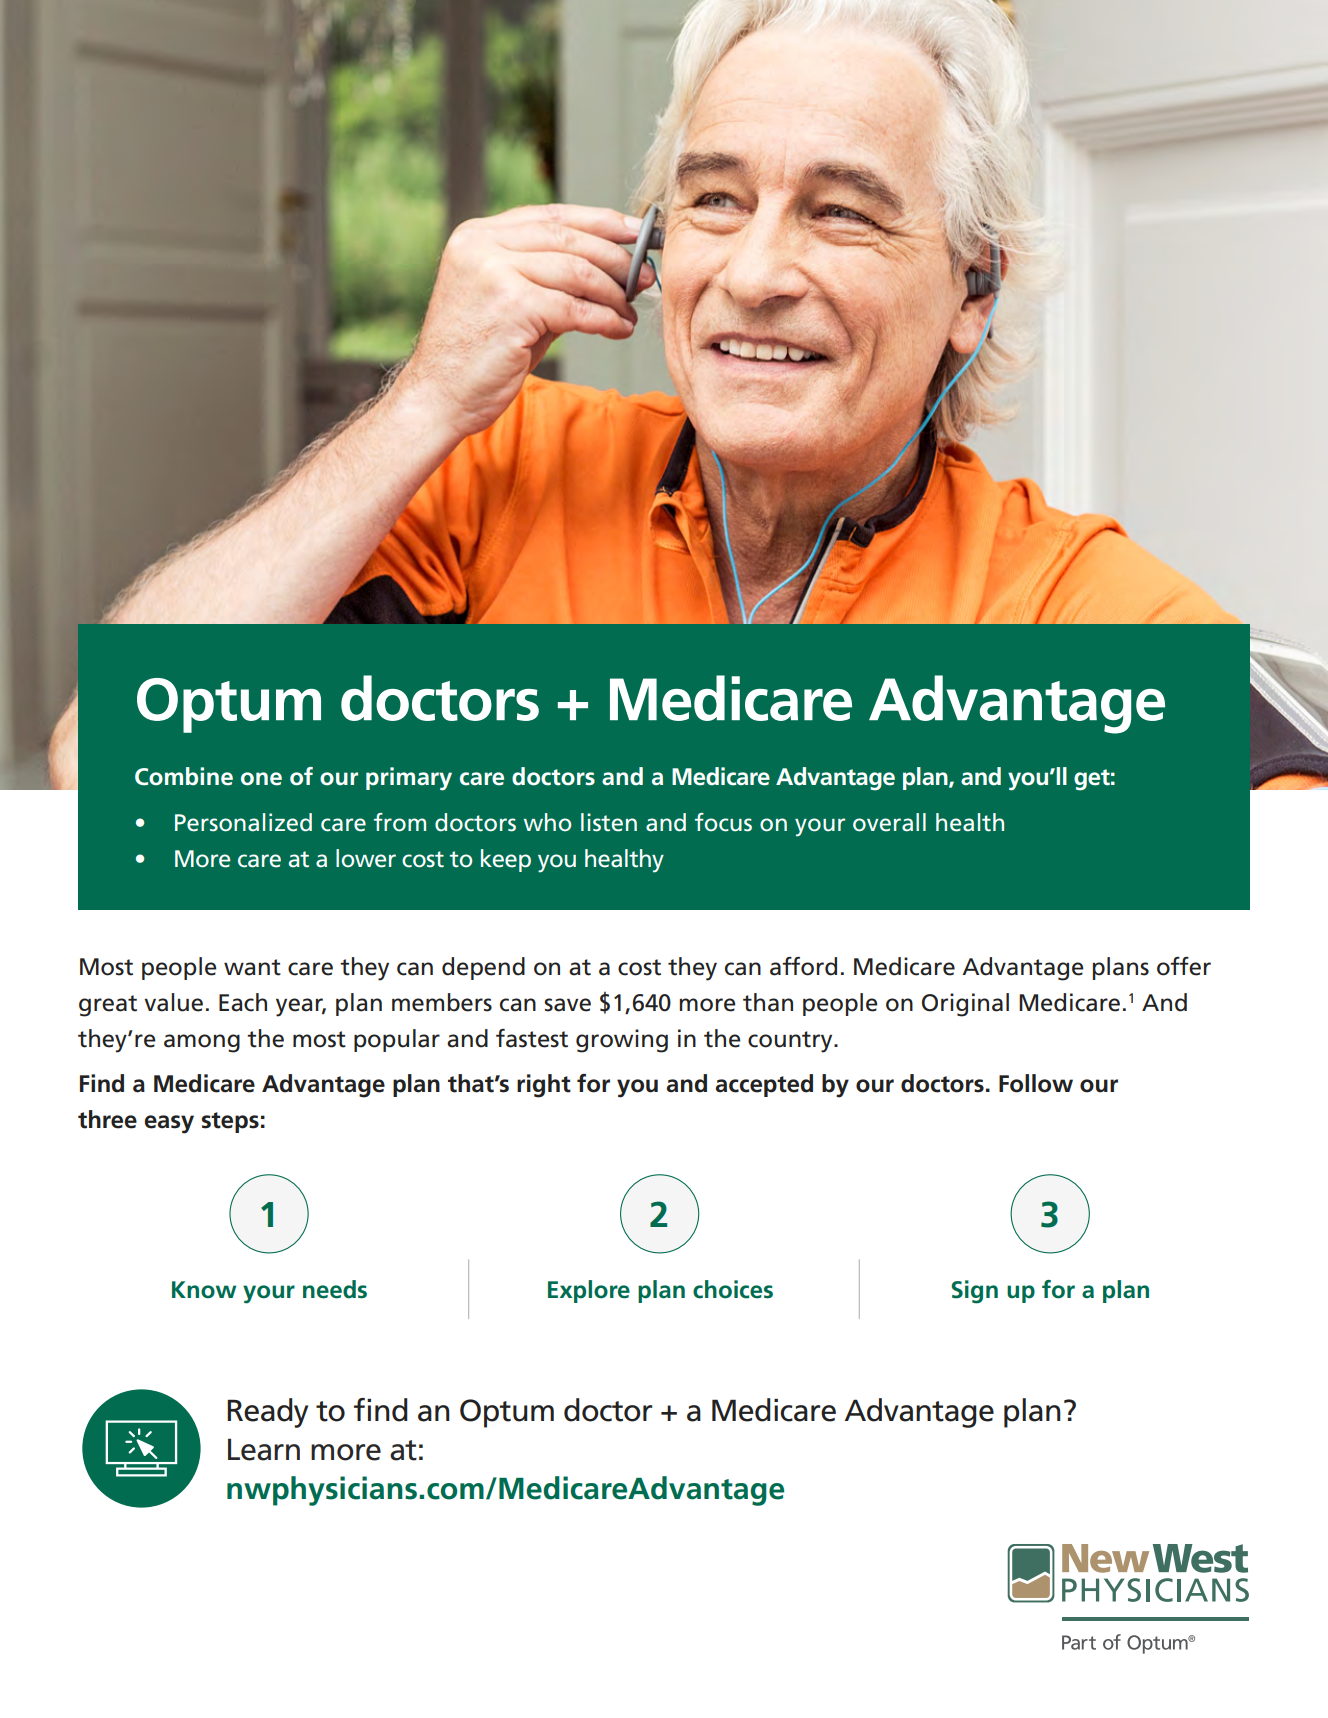 This image has height=1718, width=1328. What do you see at coordinates (261, 779) in the image?
I see `one` at bounding box center [261, 779].
